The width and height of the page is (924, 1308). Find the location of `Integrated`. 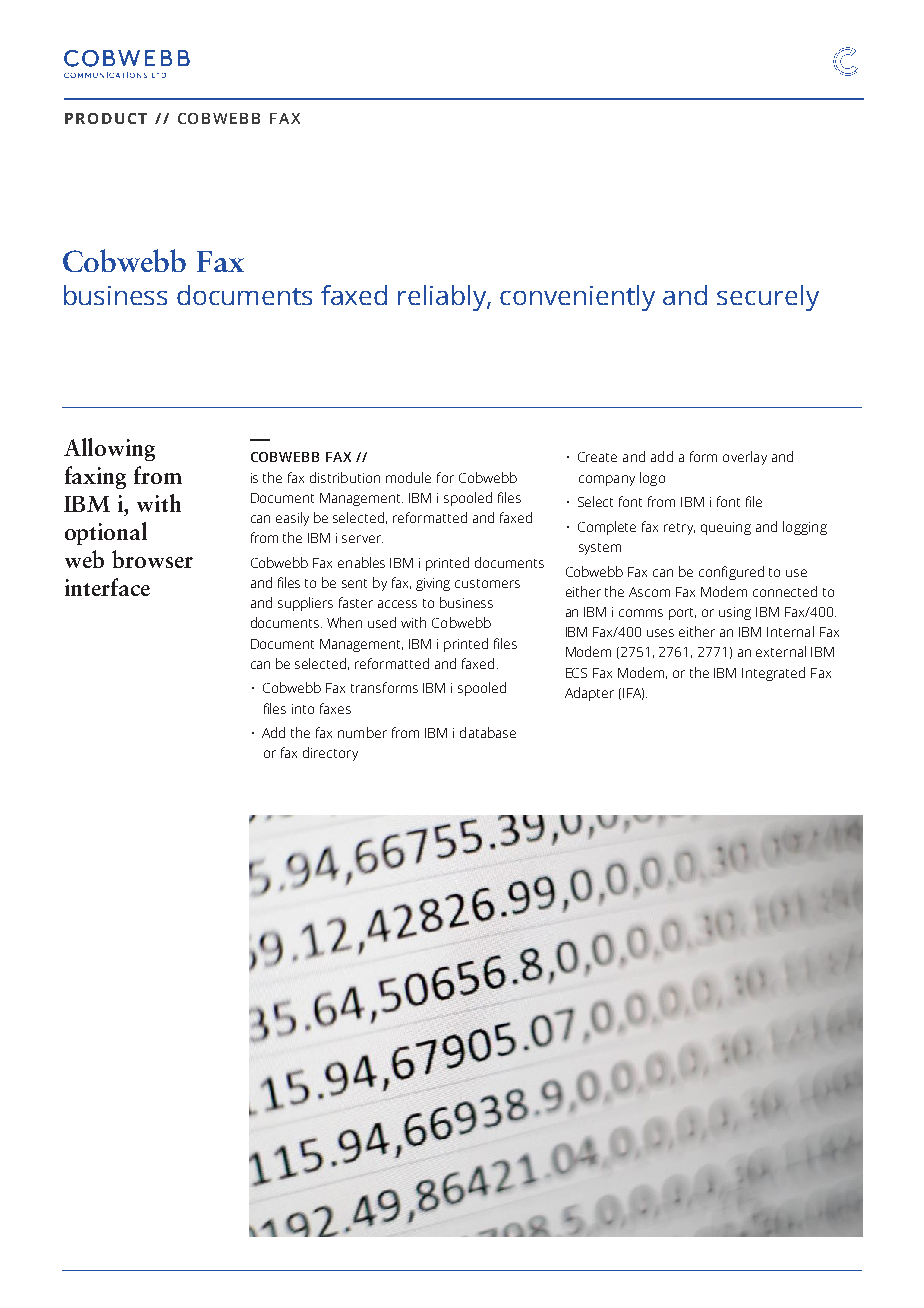

Integrated is located at coordinates (773, 674).
